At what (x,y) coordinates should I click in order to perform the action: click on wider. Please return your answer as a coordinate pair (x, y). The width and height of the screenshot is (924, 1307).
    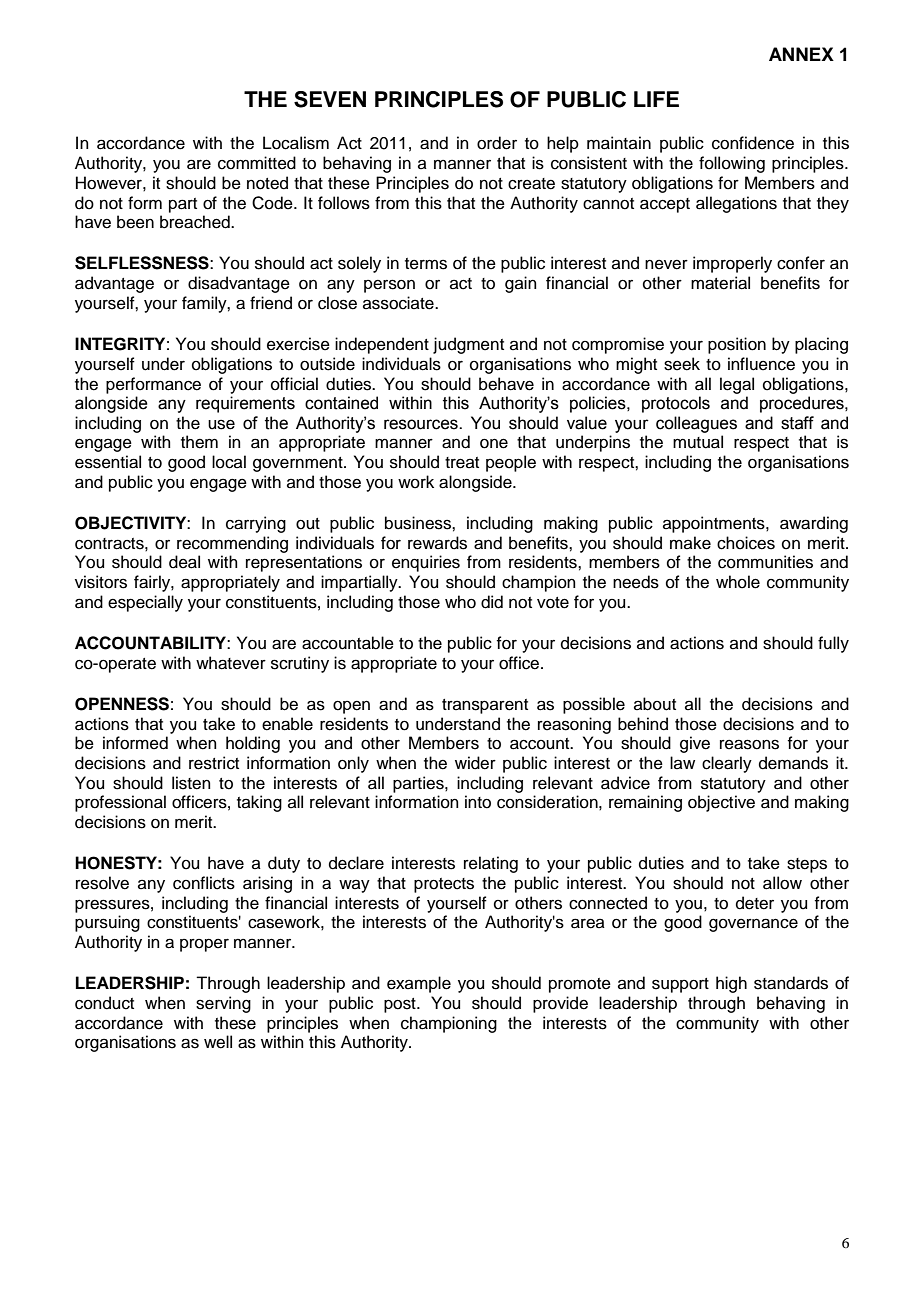
    Looking at the image, I should click on (475, 763).
